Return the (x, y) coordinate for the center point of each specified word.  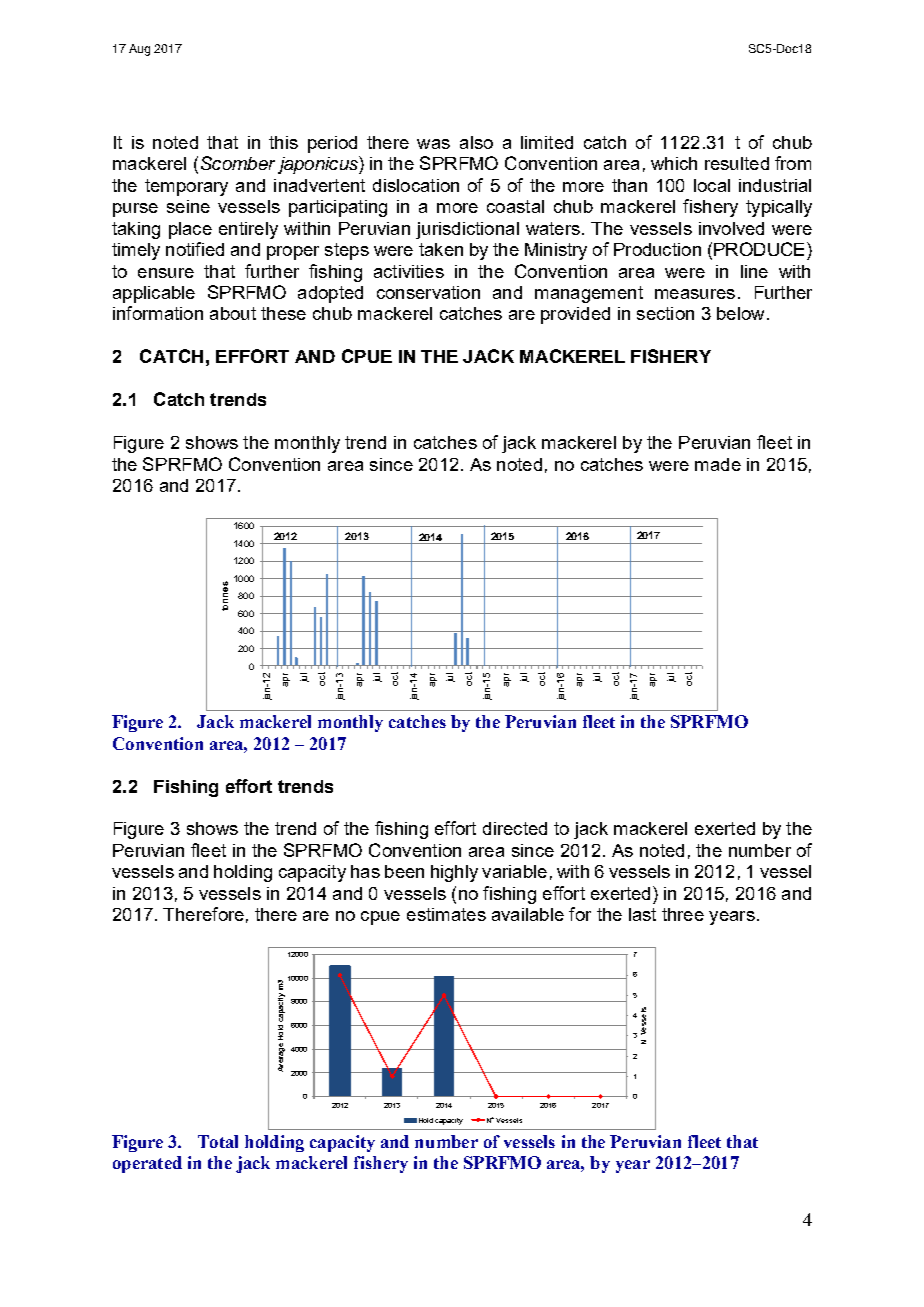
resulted (737, 163)
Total (218, 1141)
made (718, 464)
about (233, 313)
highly (454, 873)
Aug (139, 50)
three (683, 914)
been (404, 871)
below (740, 313)
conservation (428, 292)
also (476, 142)
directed (515, 828)
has (365, 871)
